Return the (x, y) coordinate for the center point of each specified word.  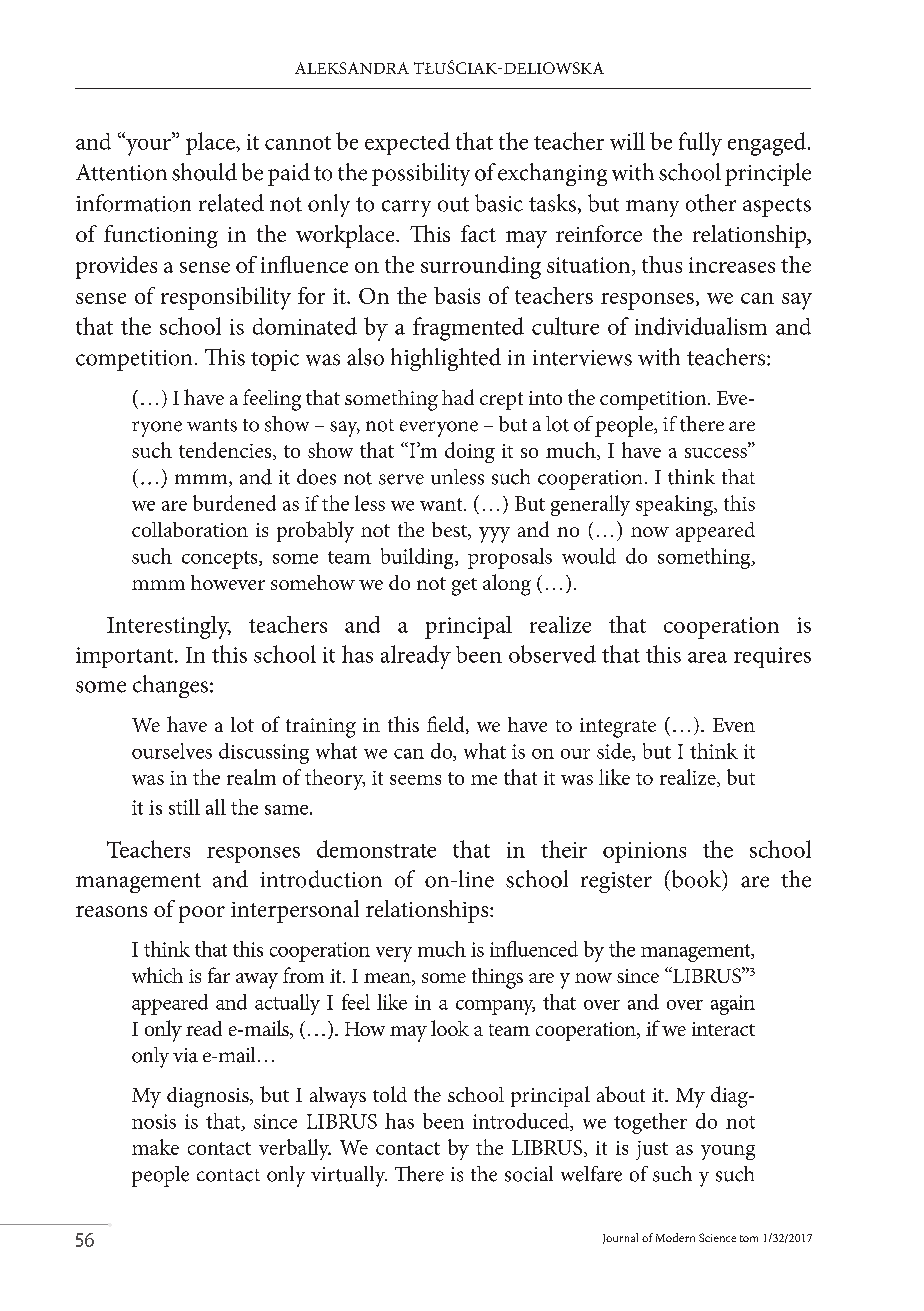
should (204, 172)
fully (700, 144)
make (155, 1147)
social (529, 1174)
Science (717, 1237)
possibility (421, 174)
